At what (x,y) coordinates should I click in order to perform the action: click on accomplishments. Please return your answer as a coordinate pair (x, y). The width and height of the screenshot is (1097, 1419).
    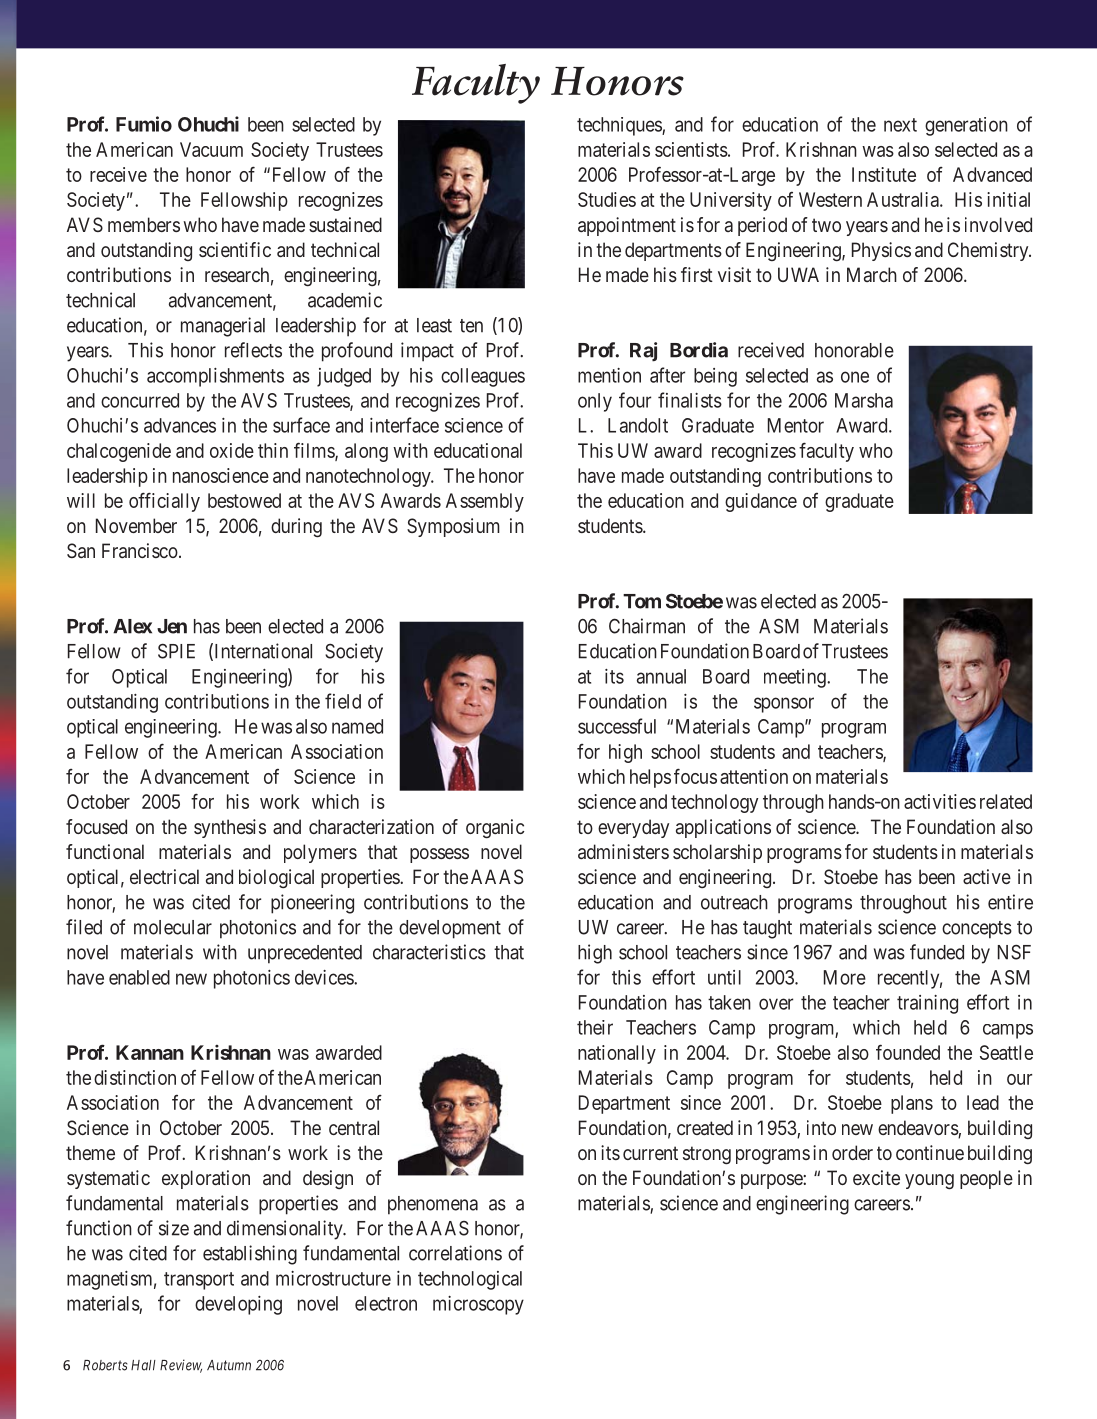
    Looking at the image, I should click on (215, 377).
